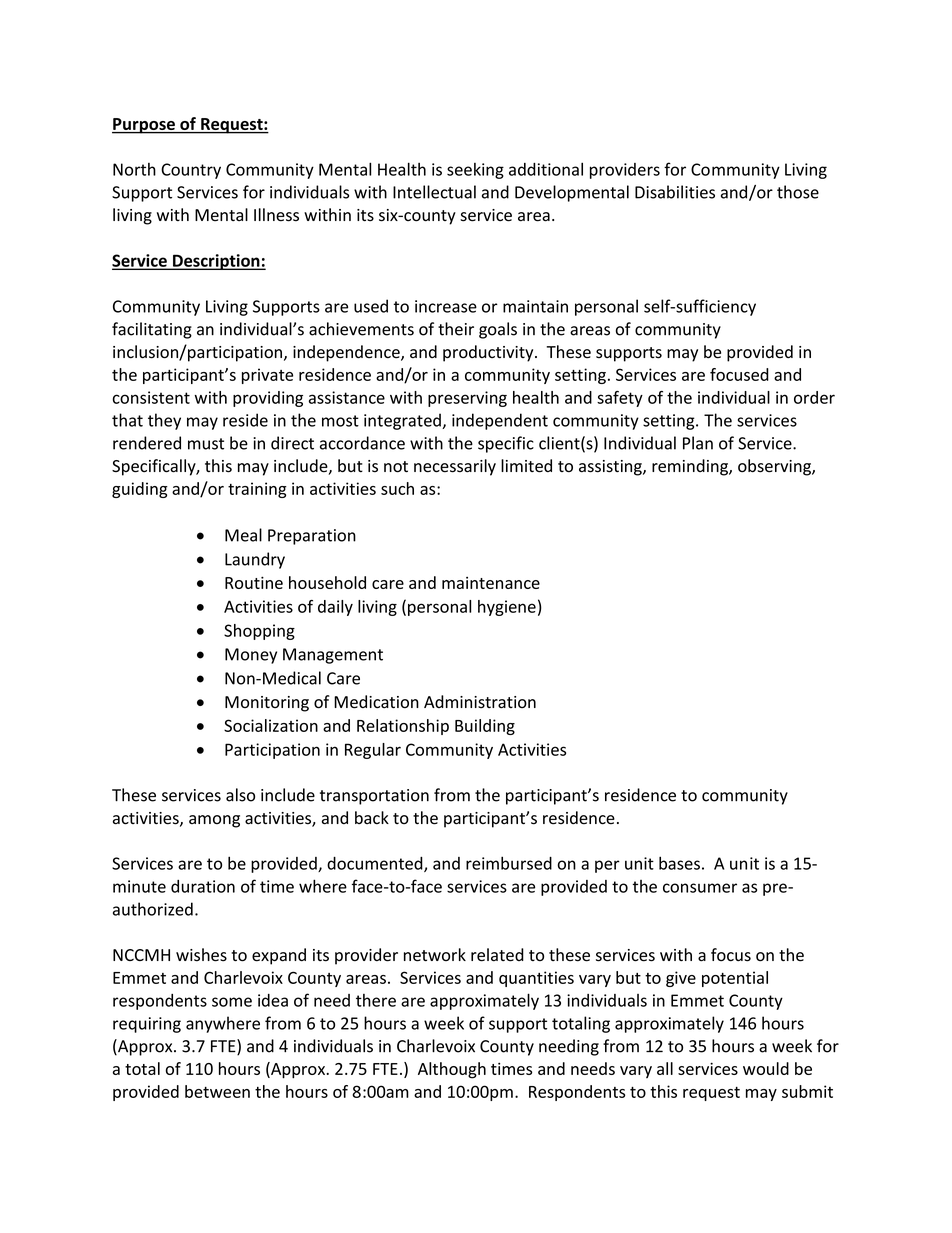 The width and height of the screenshot is (952, 1233). What do you see at coordinates (217, 1091) in the screenshot?
I see `between` at bounding box center [217, 1091].
